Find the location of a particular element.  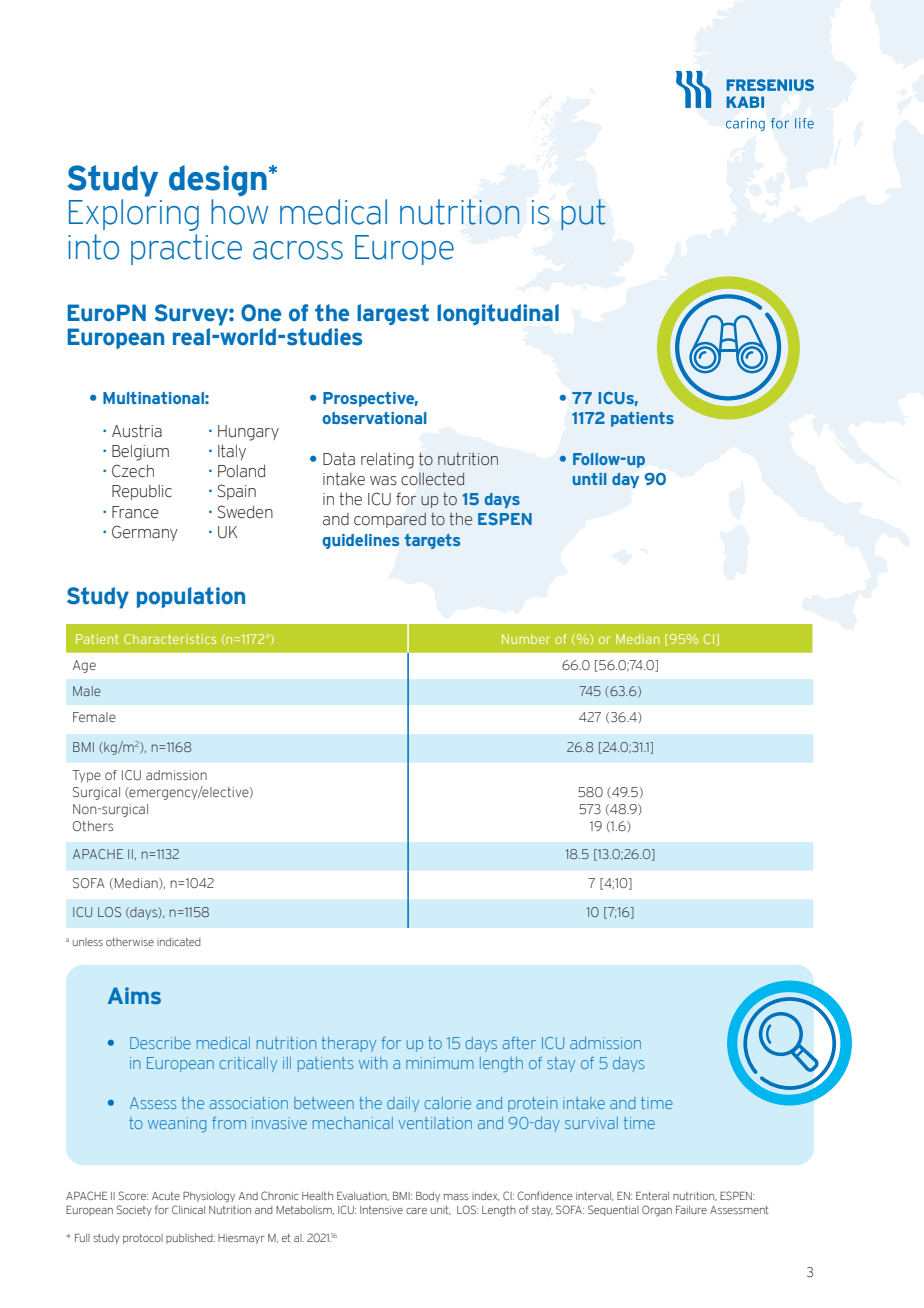

Acute is located at coordinates (166, 1196).
